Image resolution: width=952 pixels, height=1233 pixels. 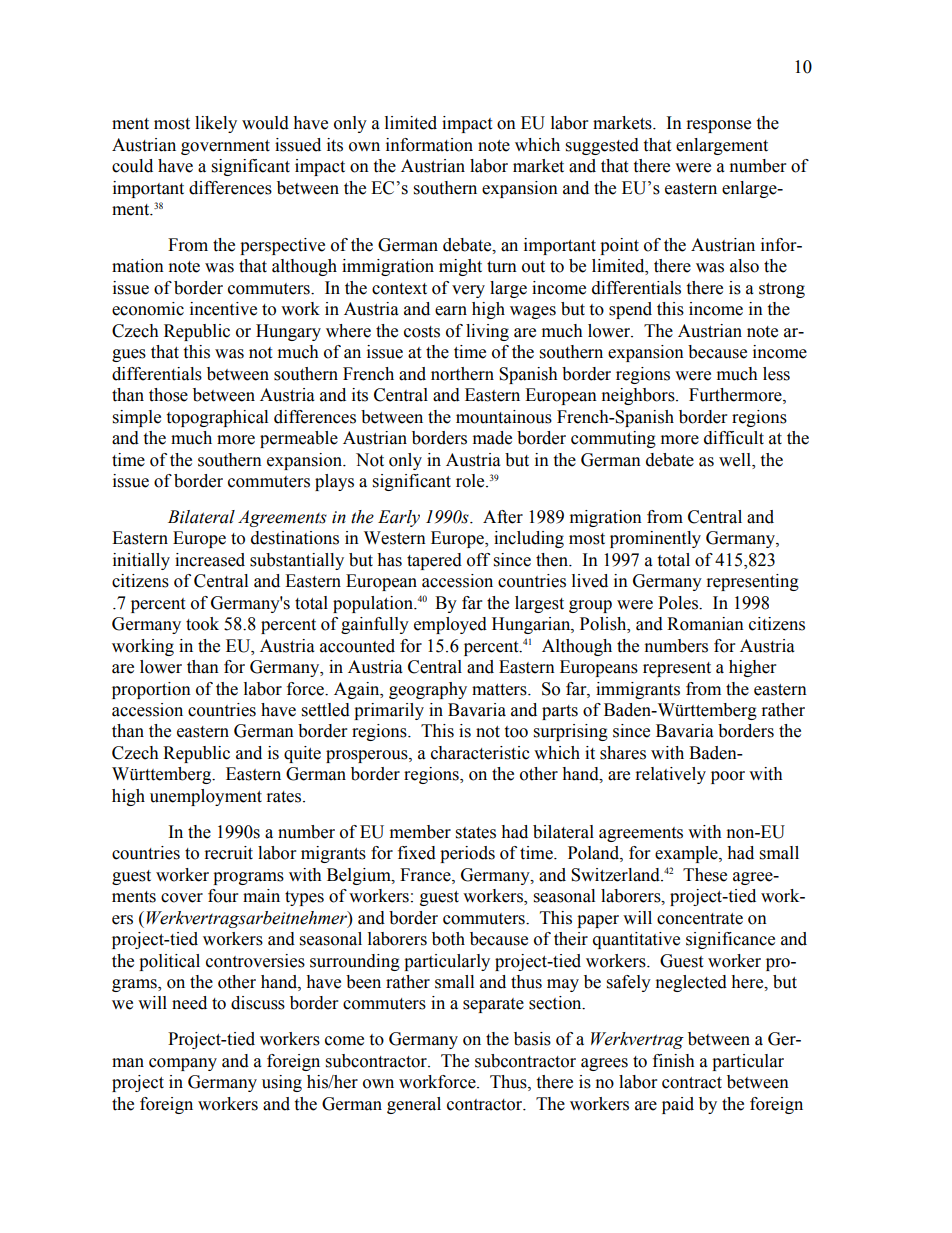 What do you see at coordinates (282, 1083) in the page?
I see `using` at bounding box center [282, 1083].
